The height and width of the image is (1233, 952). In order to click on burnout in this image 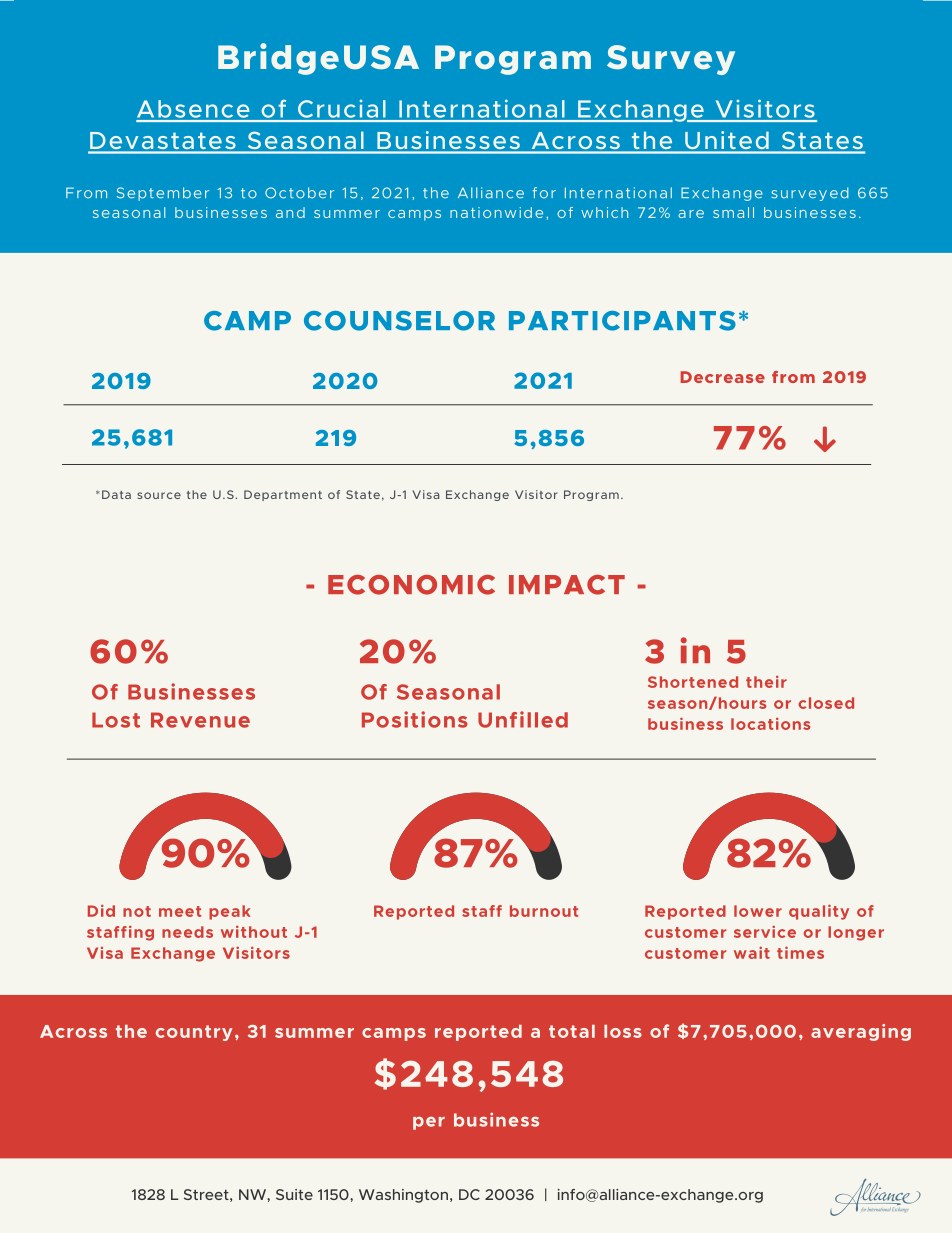, I will do `click(544, 911)`.
